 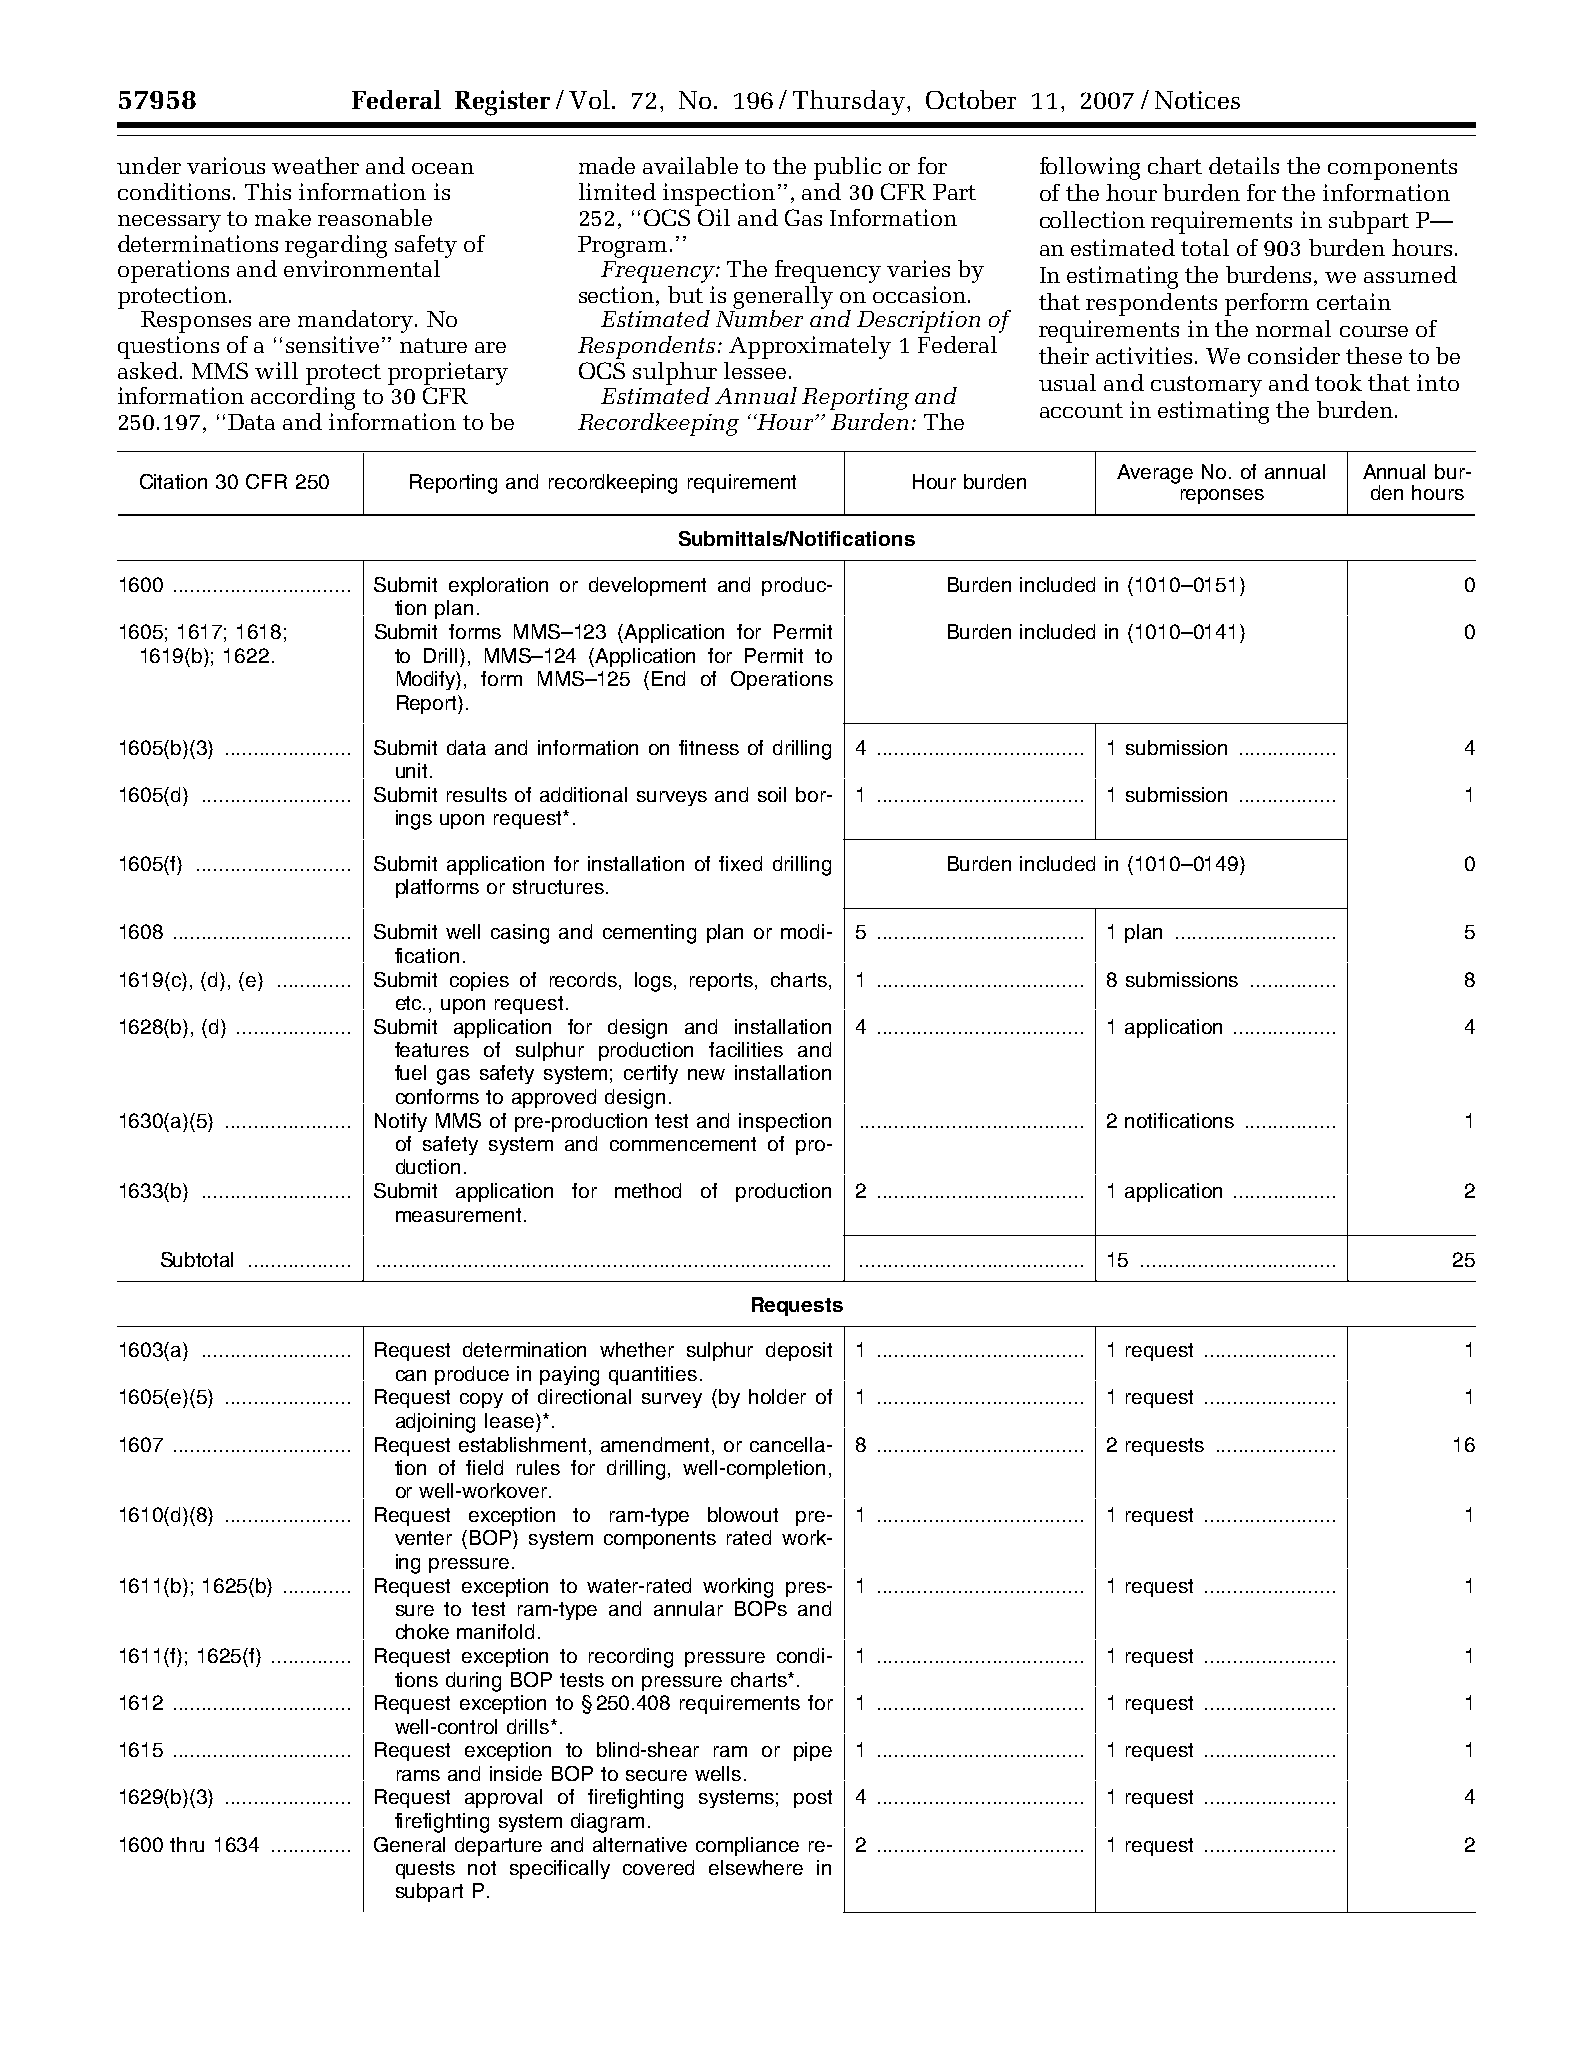 What do you see at coordinates (303, 397) in the page?
I see `according` at bounding box center [303, 397].
